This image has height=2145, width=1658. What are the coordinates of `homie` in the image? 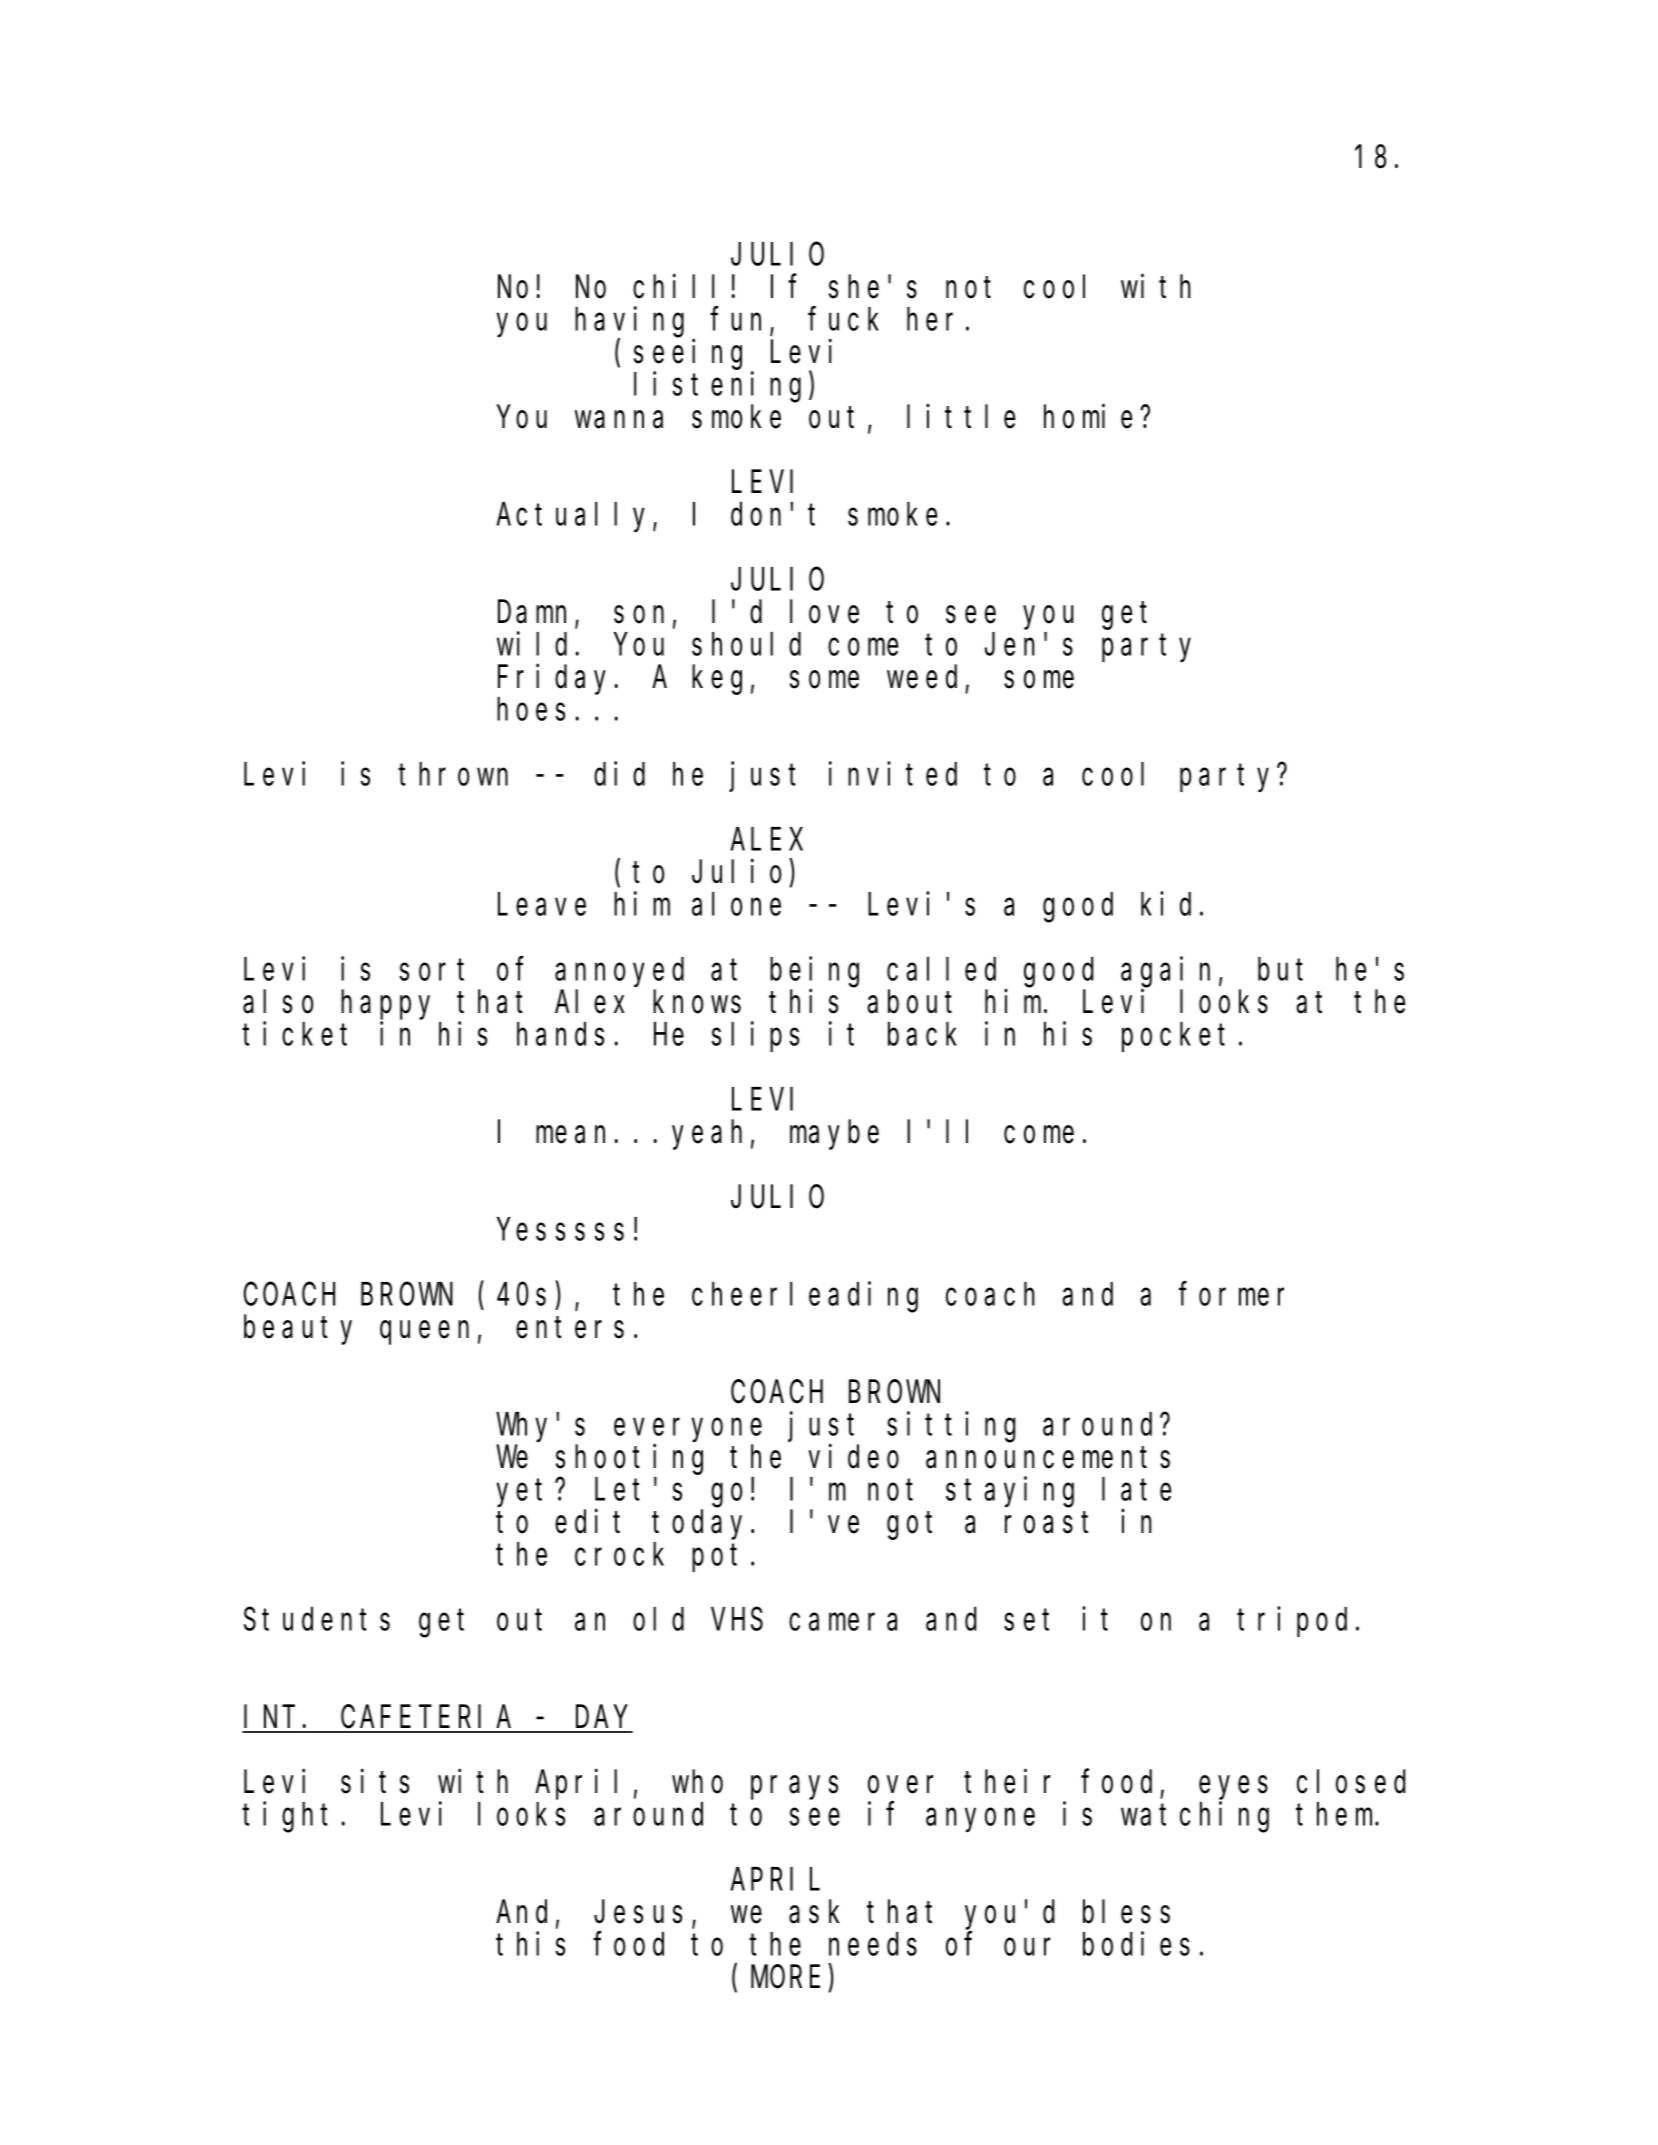 It's located at (1088, 416).
